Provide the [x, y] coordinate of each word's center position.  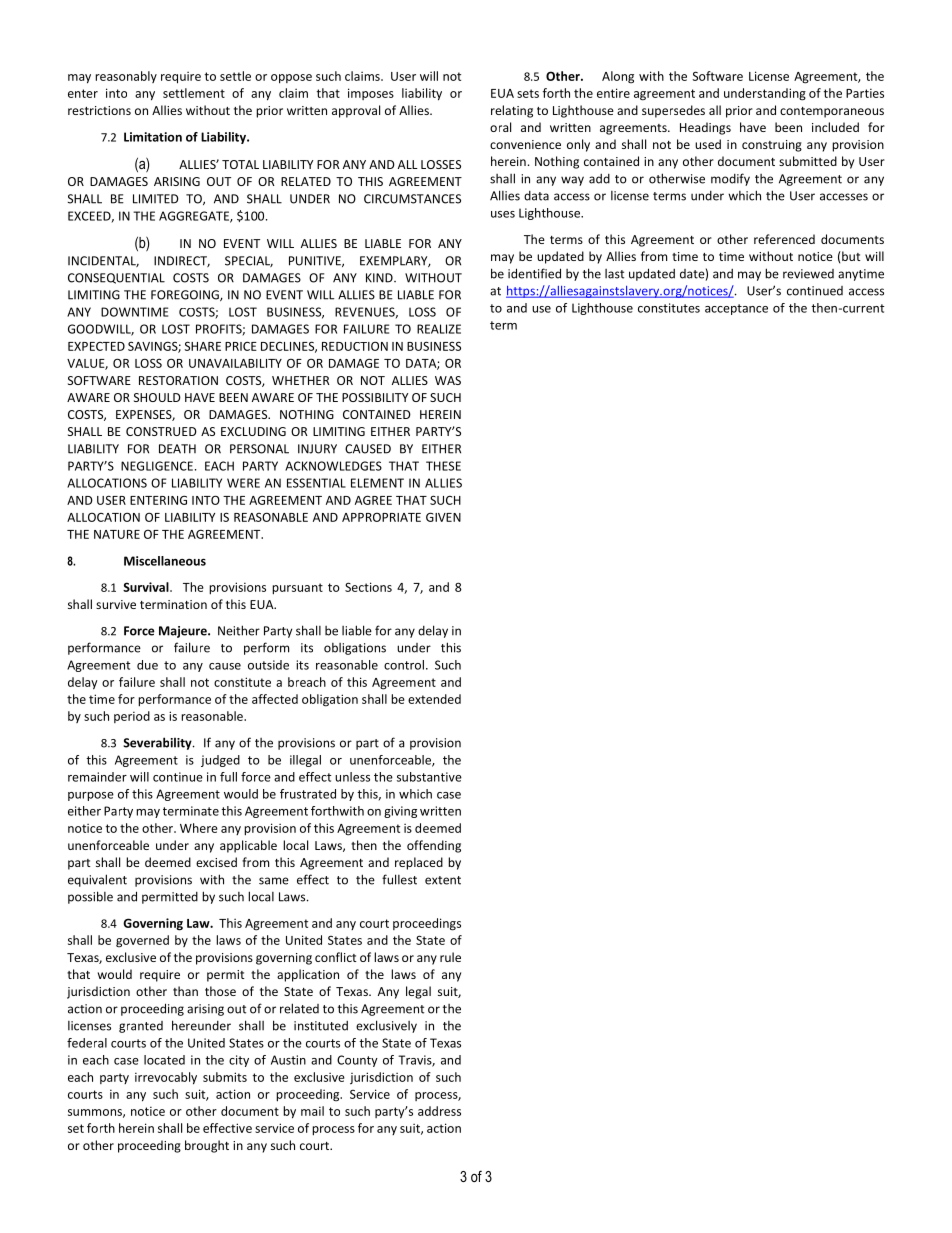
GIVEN [443, 517]
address [439, 1111]
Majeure [184, 632]
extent [443, 880]
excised [216, 862]
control [404, 665]
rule [450, 957]
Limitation [153, 137]
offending [434, 846]
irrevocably [166, 1078]
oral [500, 127]
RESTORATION [178, 380]
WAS [448, 380]
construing [772, 146]
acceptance [736, 309]
